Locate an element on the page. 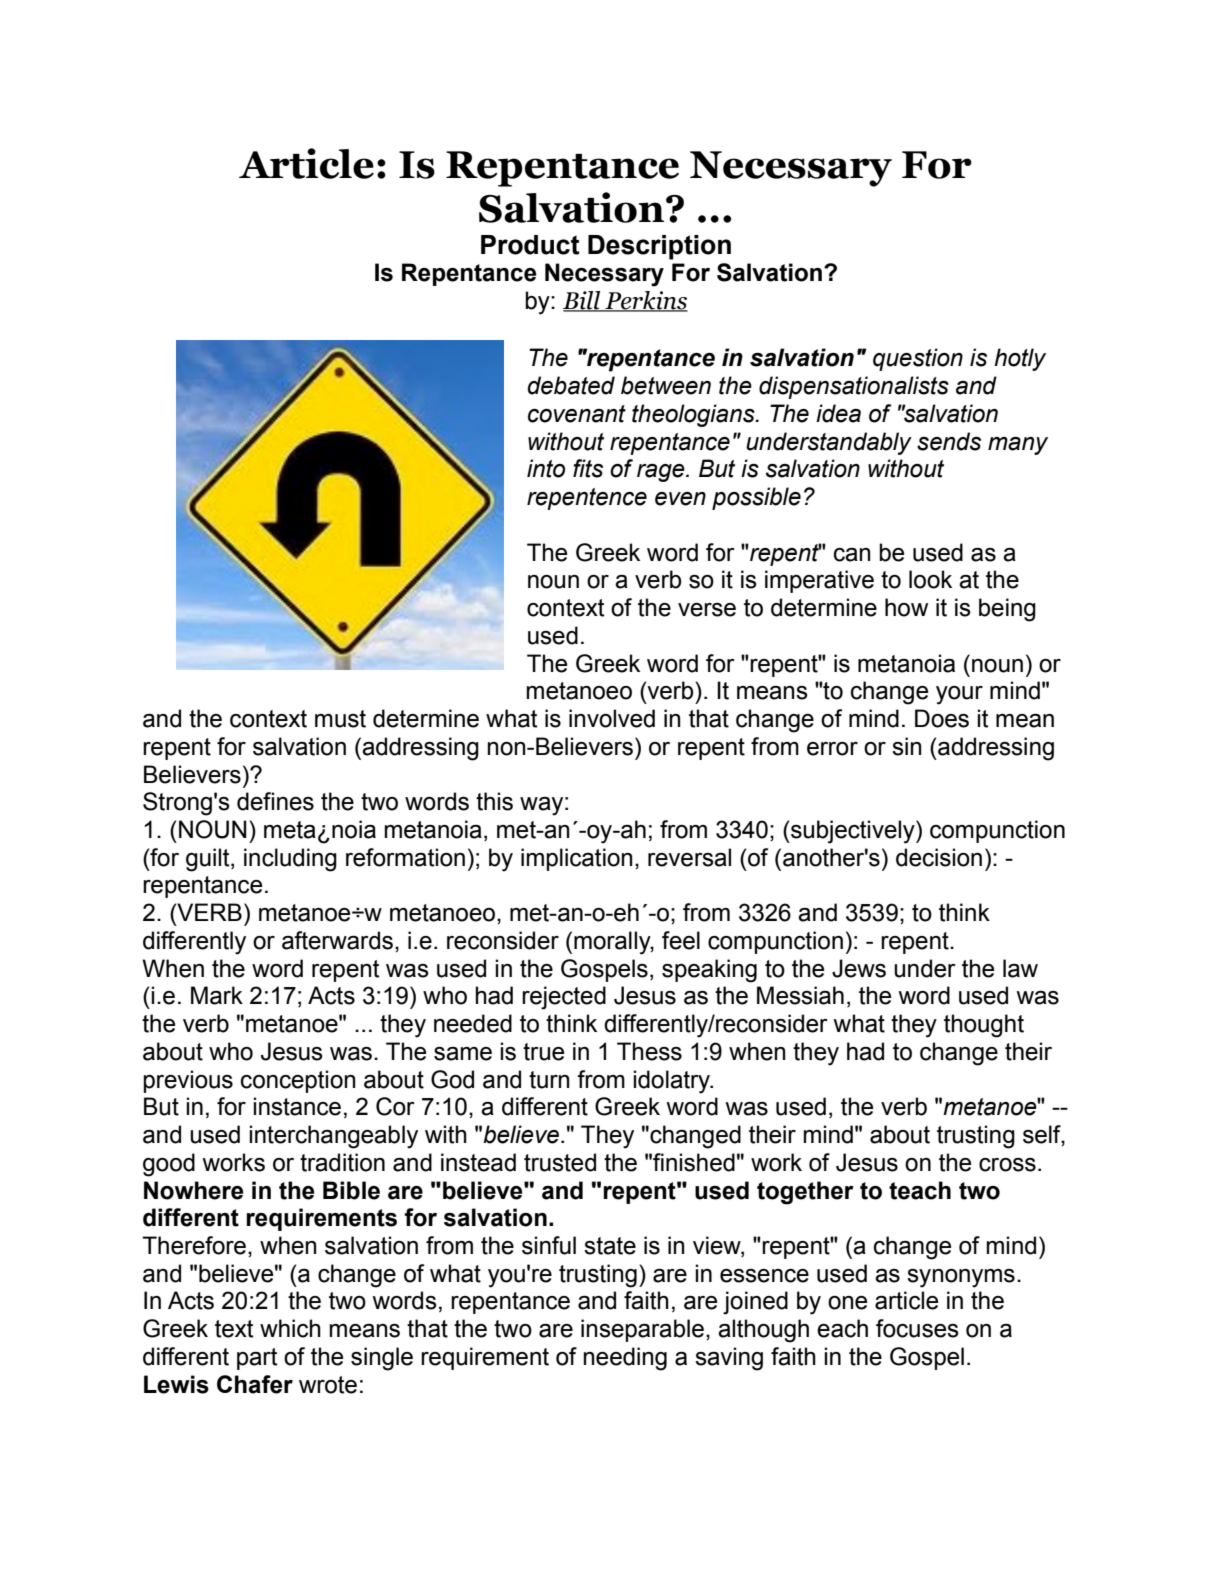 Image resolution: width=1212 pixels, height=1569 pixels. decision is located at coordinates (939, 857).
